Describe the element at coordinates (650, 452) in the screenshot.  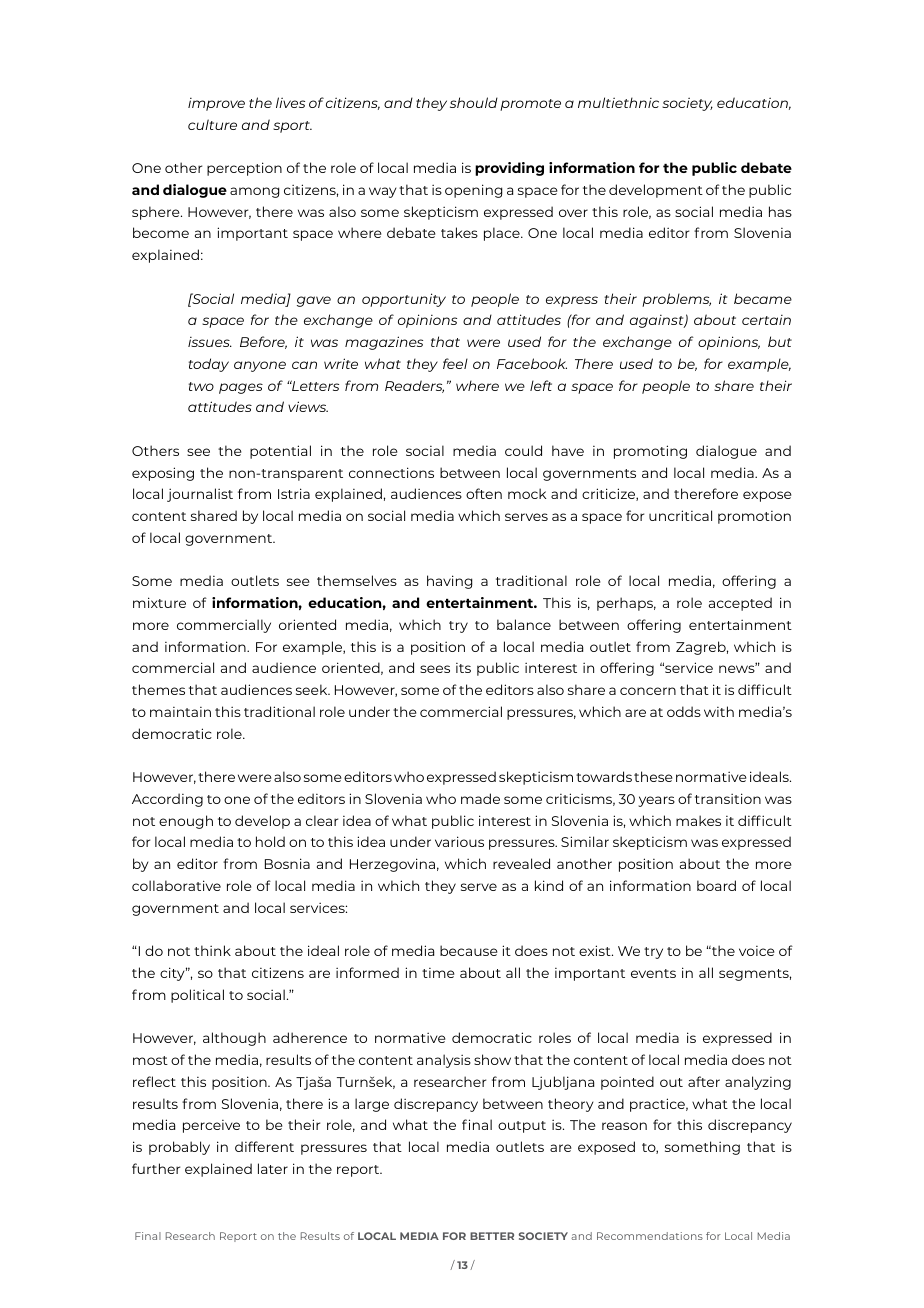
I see `promoting` at that location.
